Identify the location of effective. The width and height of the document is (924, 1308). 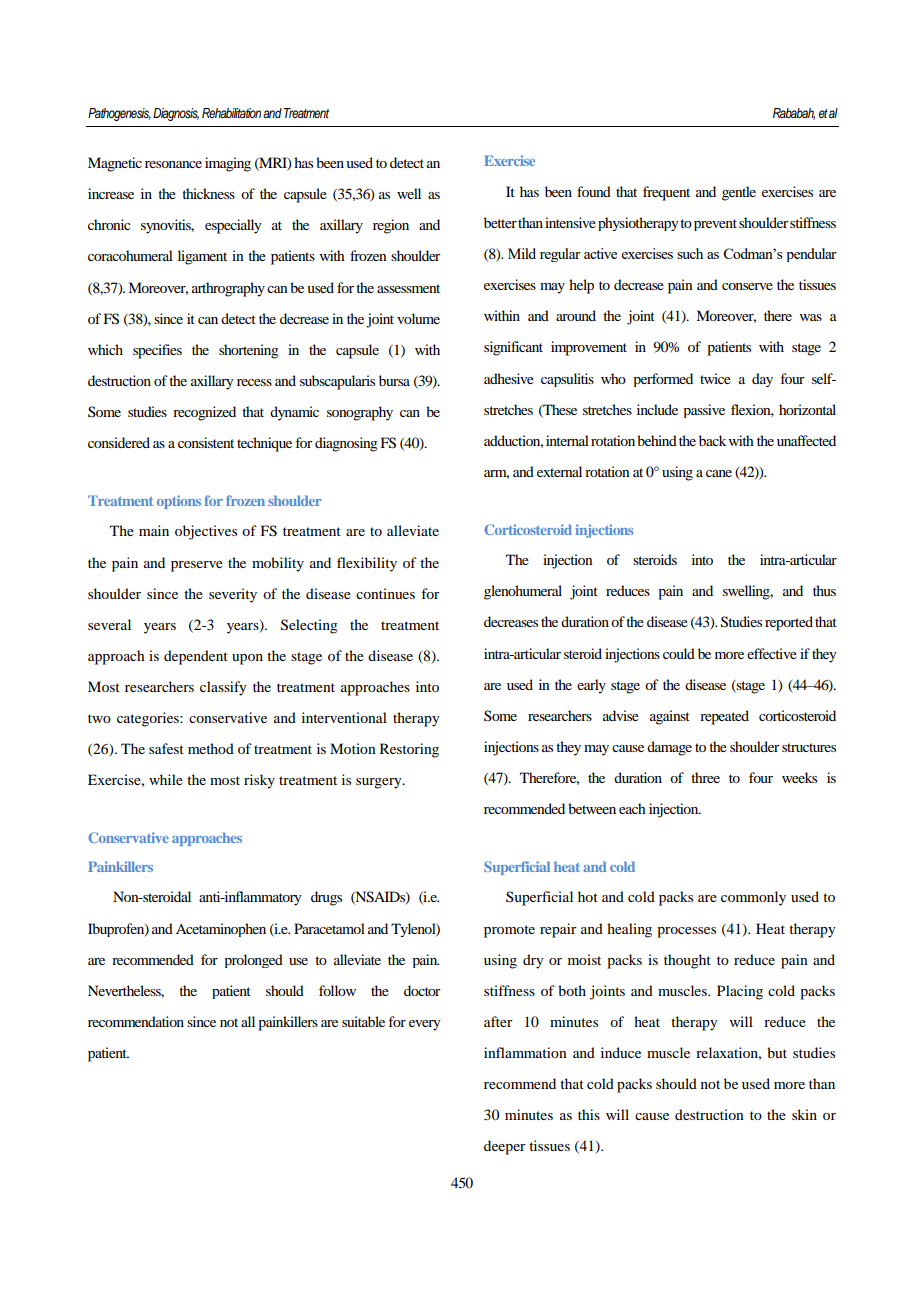
(772, 653).
